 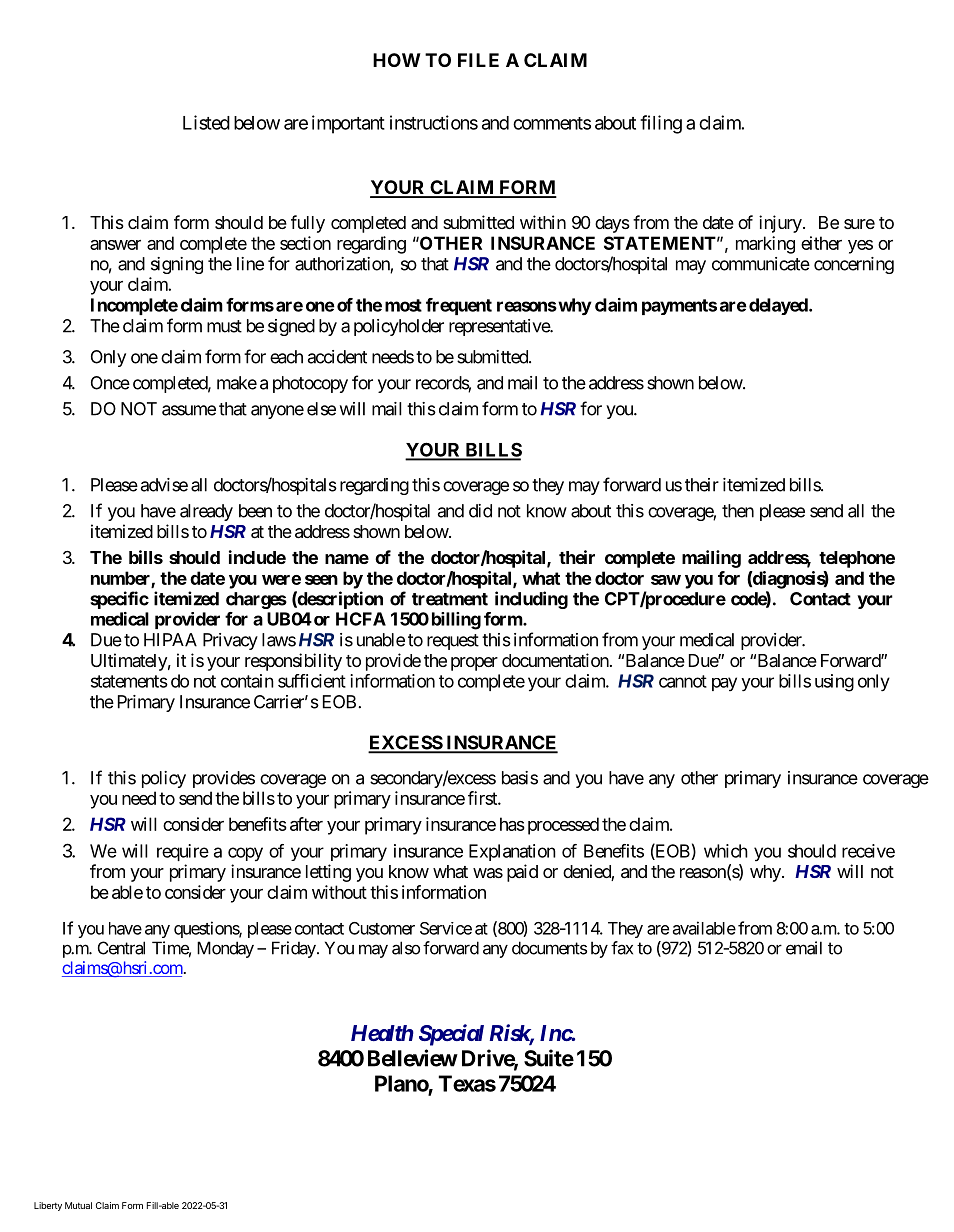 I want to click on was, so click(x=488, y=873).
